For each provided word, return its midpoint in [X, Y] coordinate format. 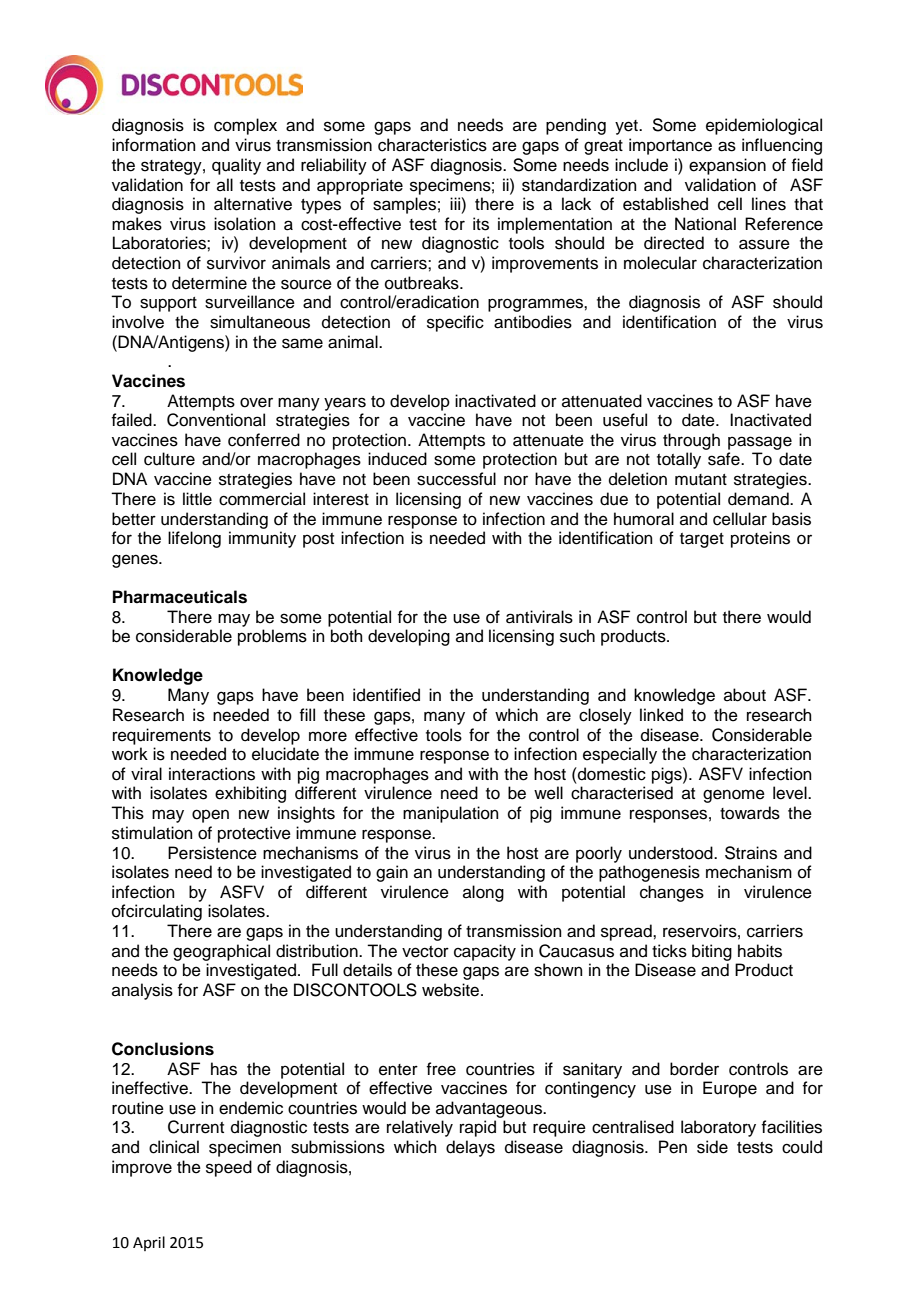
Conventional [216, 420]
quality [236, 166]
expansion [727, 166]
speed [229, 1168]
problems [272, 637]
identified [386, 695]
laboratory [718, 1128]
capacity [485, 952]
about [745, 695]
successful [456, 479]
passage [760, 443]
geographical [221, 952]
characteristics [432, 145]
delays [470, 1148]
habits [760, 951]
